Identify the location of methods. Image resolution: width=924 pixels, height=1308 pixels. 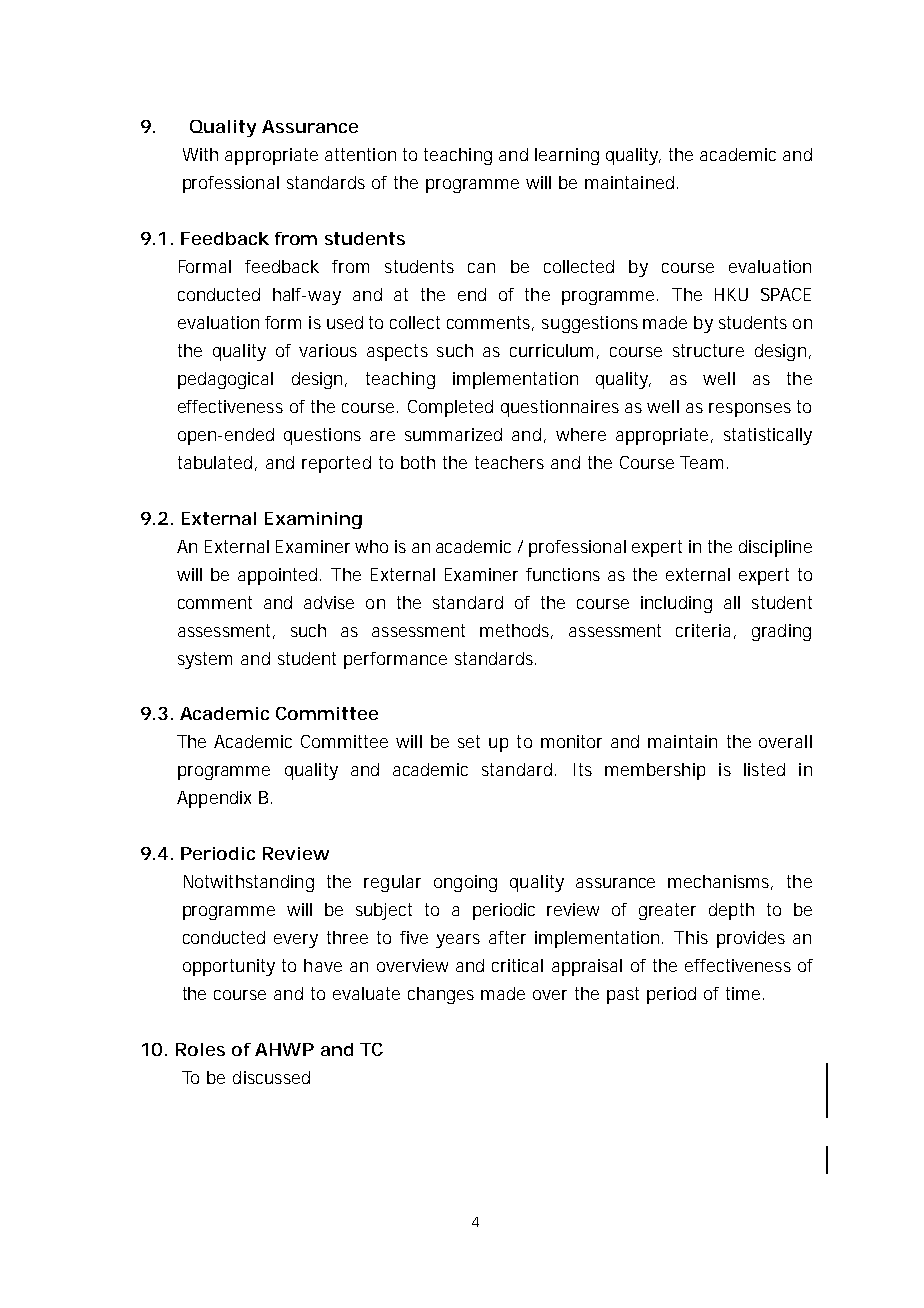
(516, 631).
